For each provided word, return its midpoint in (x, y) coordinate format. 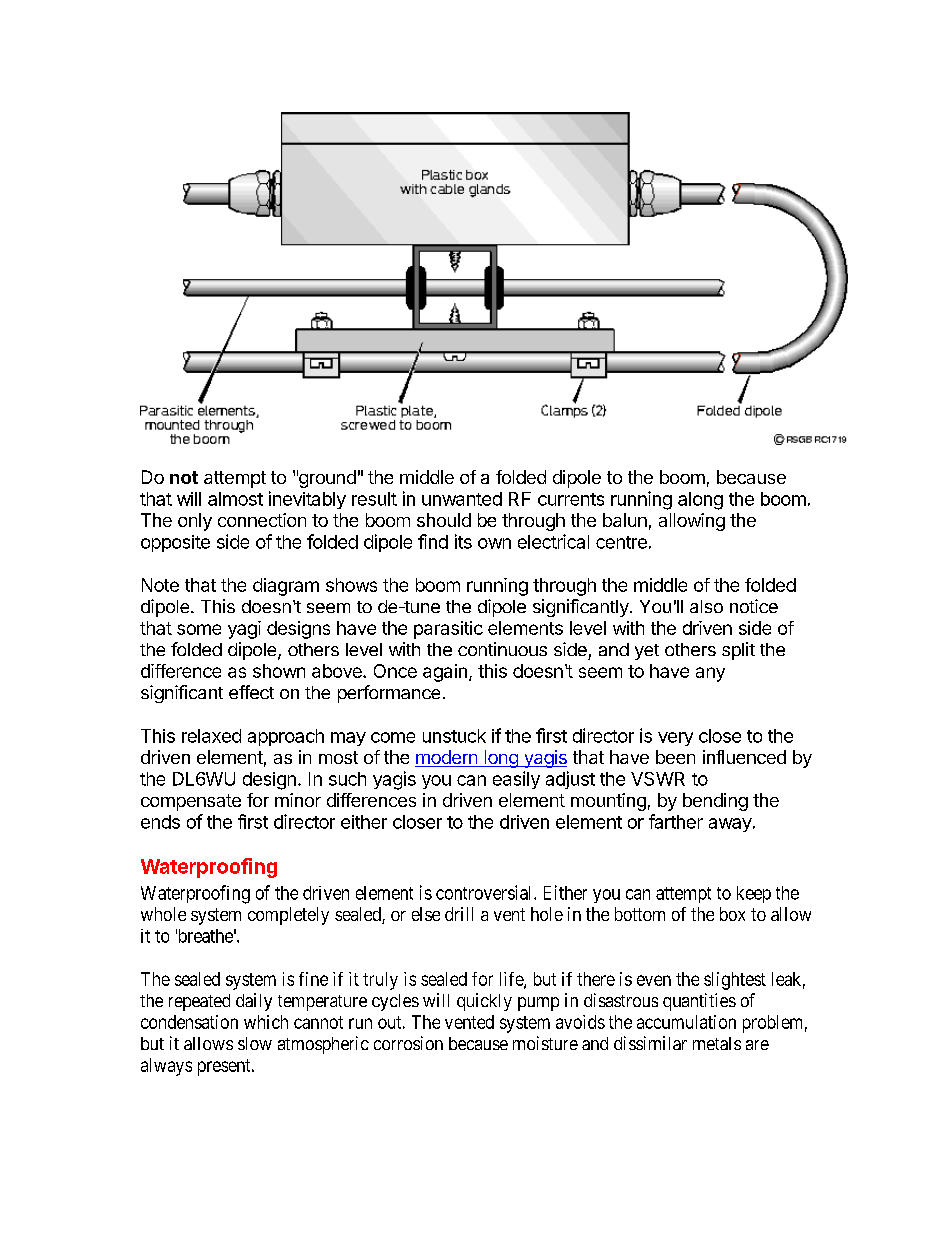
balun (625, 520)
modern (447, 758)
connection (262, 520)
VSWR (658, 779)
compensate (191, 802)
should (444, 520)
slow (255, 1043)
